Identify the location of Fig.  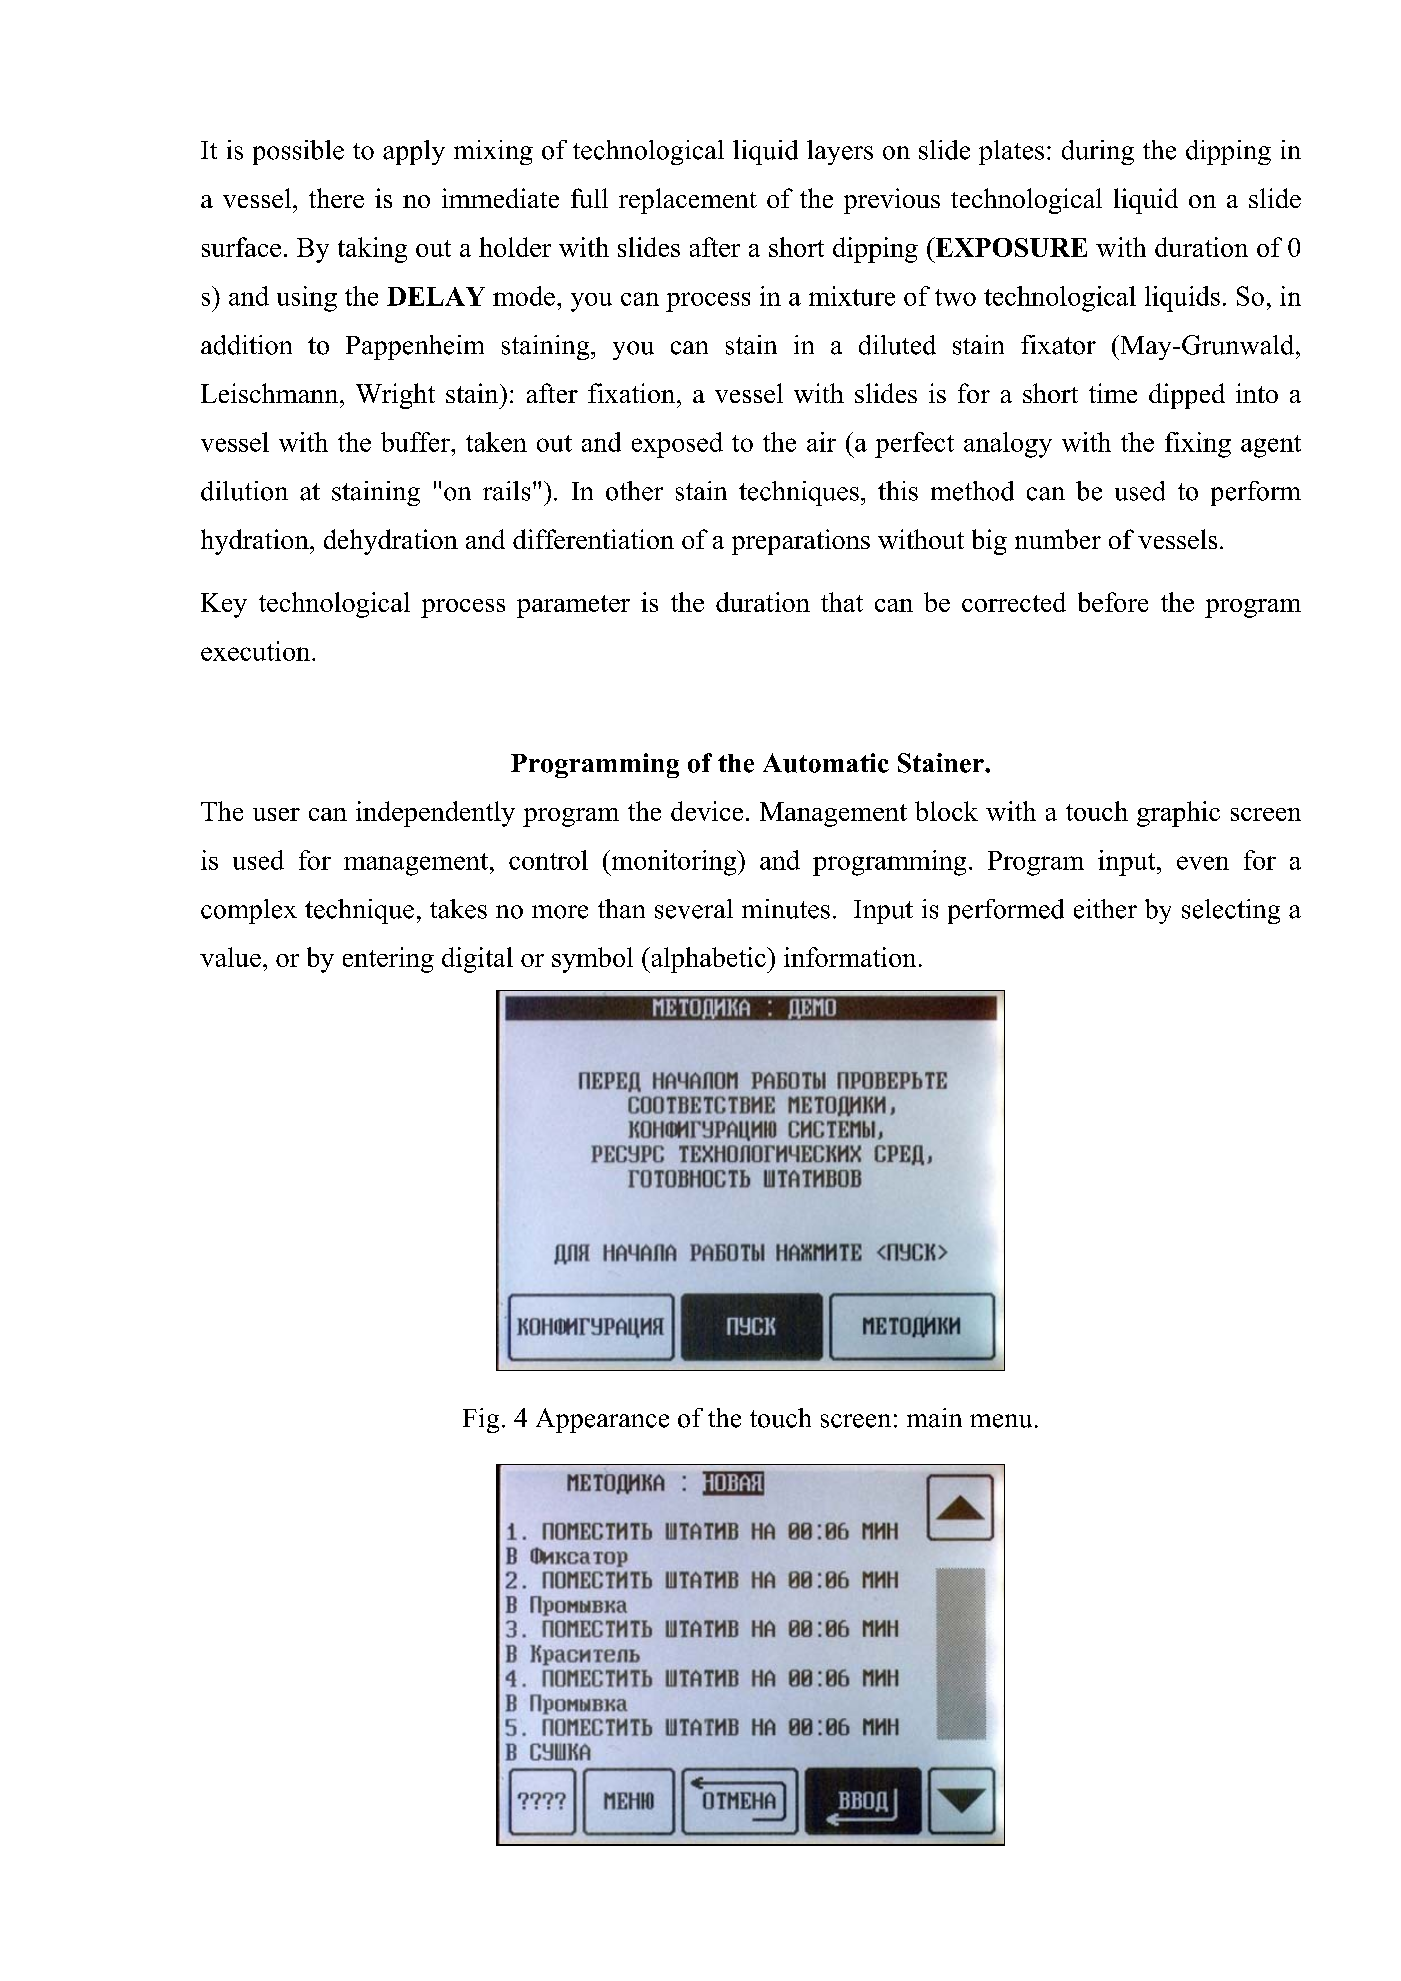
(481, 1420).
